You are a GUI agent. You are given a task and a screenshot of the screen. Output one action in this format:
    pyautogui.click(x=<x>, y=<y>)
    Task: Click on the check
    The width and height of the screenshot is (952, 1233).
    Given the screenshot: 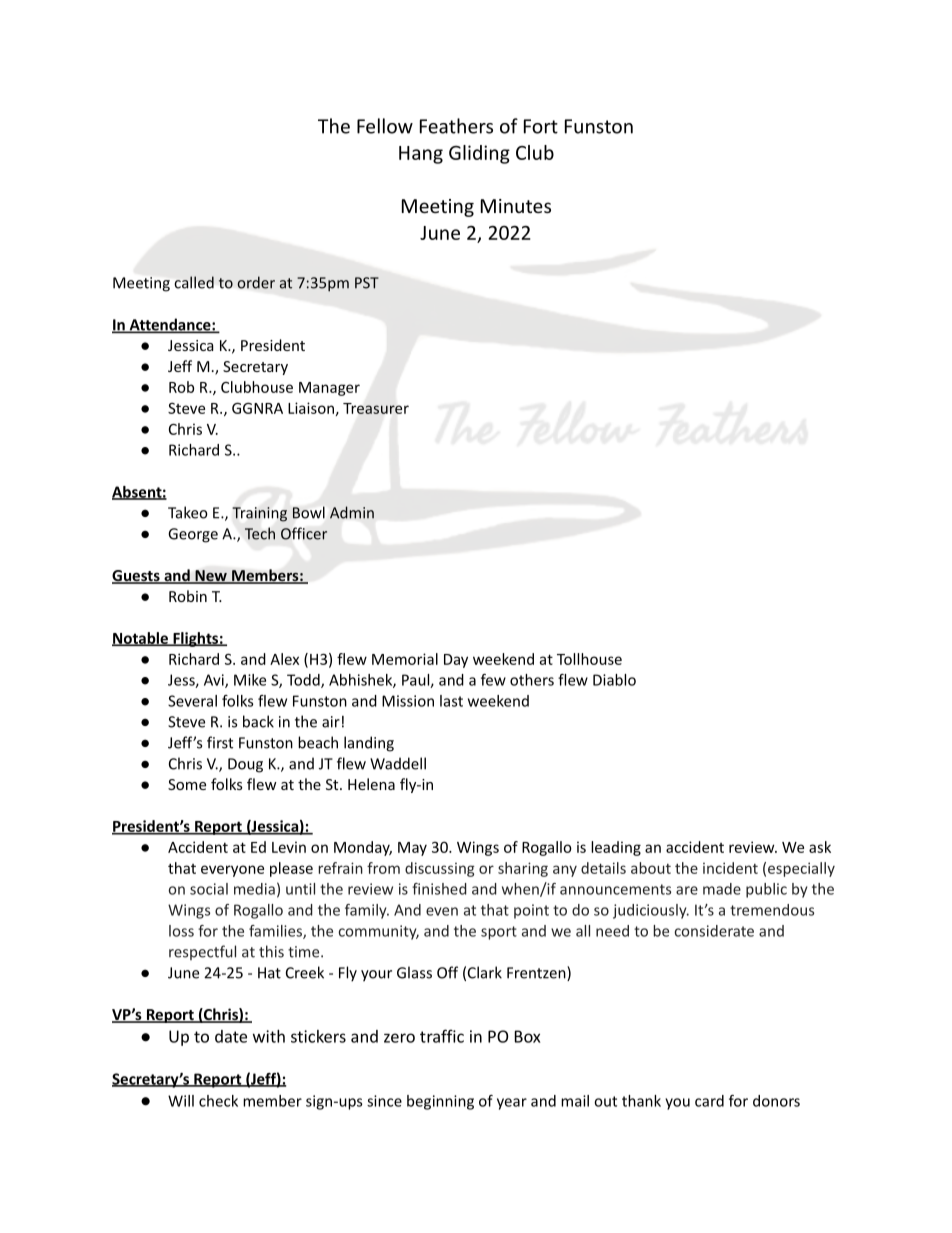 What is the action you would take?
    pyautogui.click(x=218, y=1101)
